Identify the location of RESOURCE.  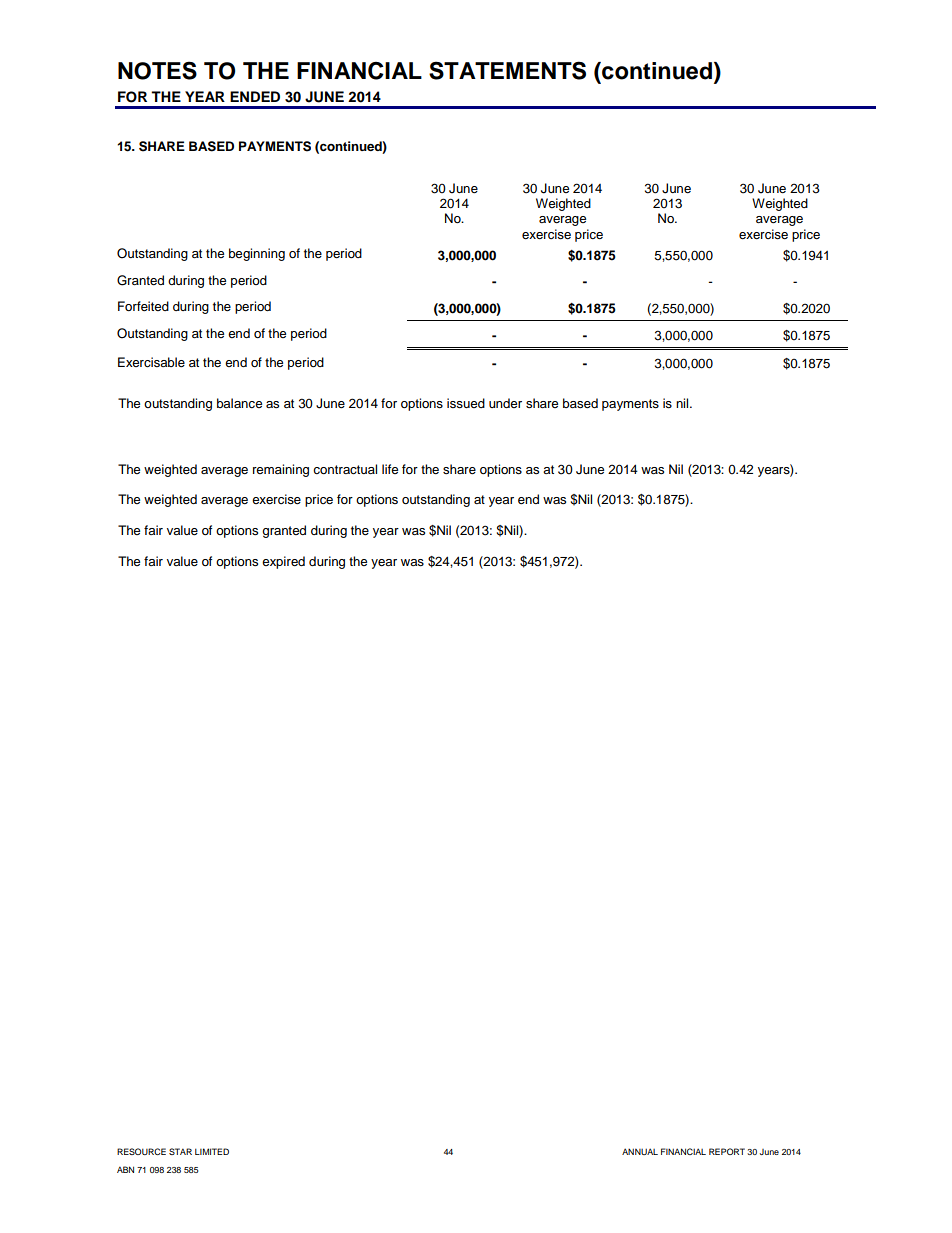
(141, 1151).
